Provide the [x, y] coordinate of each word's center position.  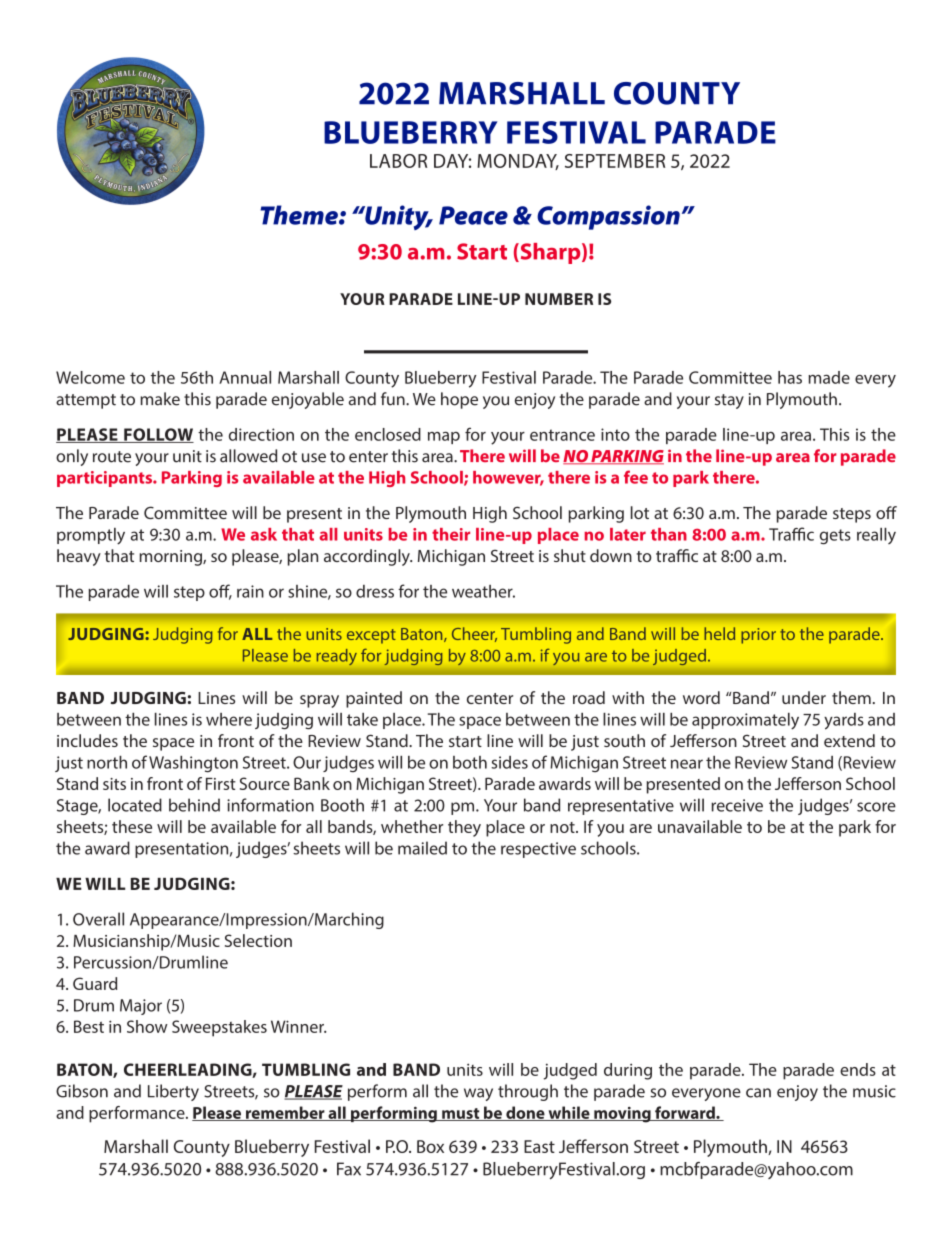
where [229, 719]
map [444, 438]
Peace [473, 215]
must [461, 1114]
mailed [422, 848]
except [371, 636]
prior [758, 636]
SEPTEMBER [615, 161]
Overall [98, 919]
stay [729, 401]
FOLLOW [158, 435]
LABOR [398, 161]
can [758, 1093]
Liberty [173, 1092]
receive [737, 805]
